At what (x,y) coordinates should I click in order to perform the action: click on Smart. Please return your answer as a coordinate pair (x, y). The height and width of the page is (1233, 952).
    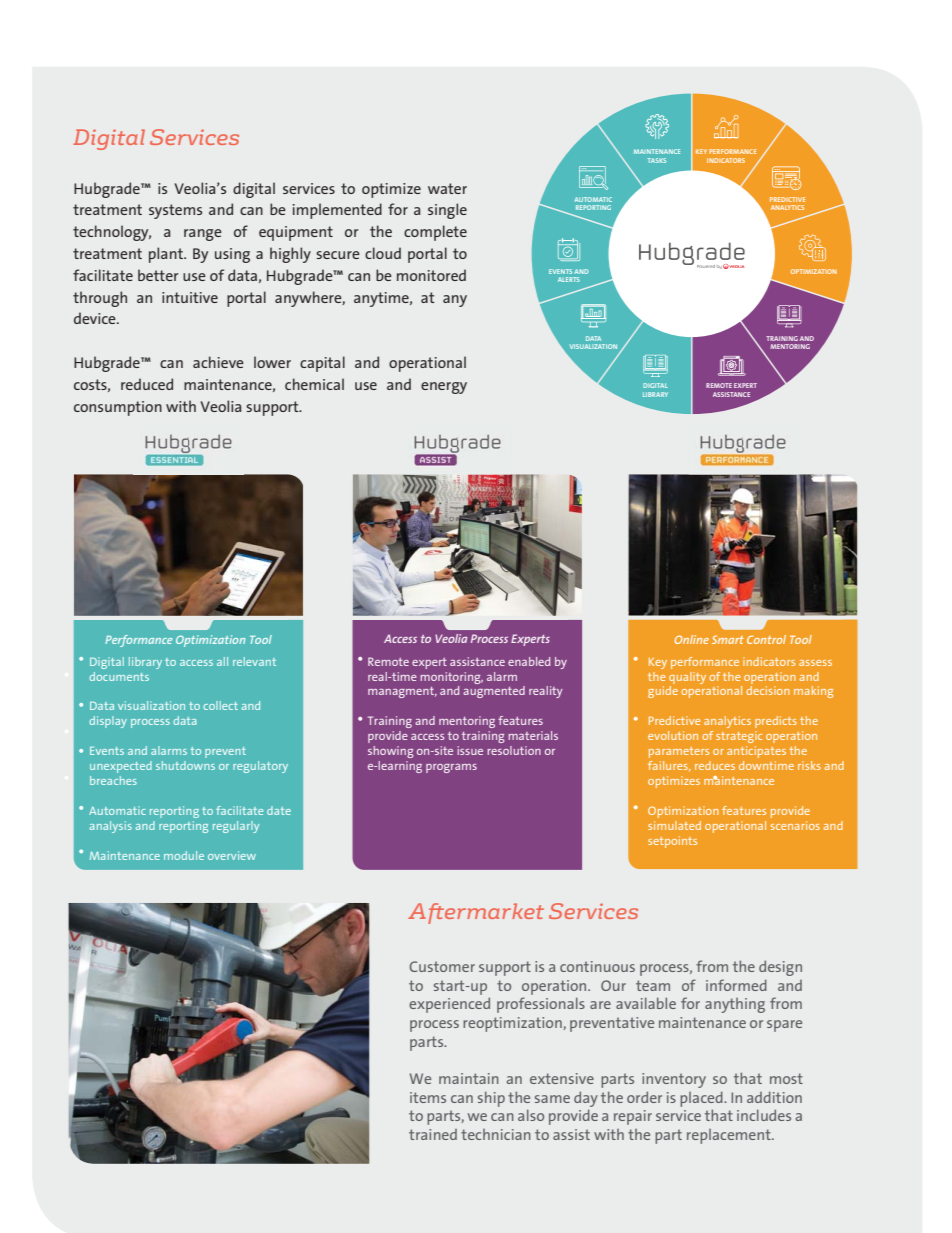
    Looking at the image, I should click on (728, 639).
